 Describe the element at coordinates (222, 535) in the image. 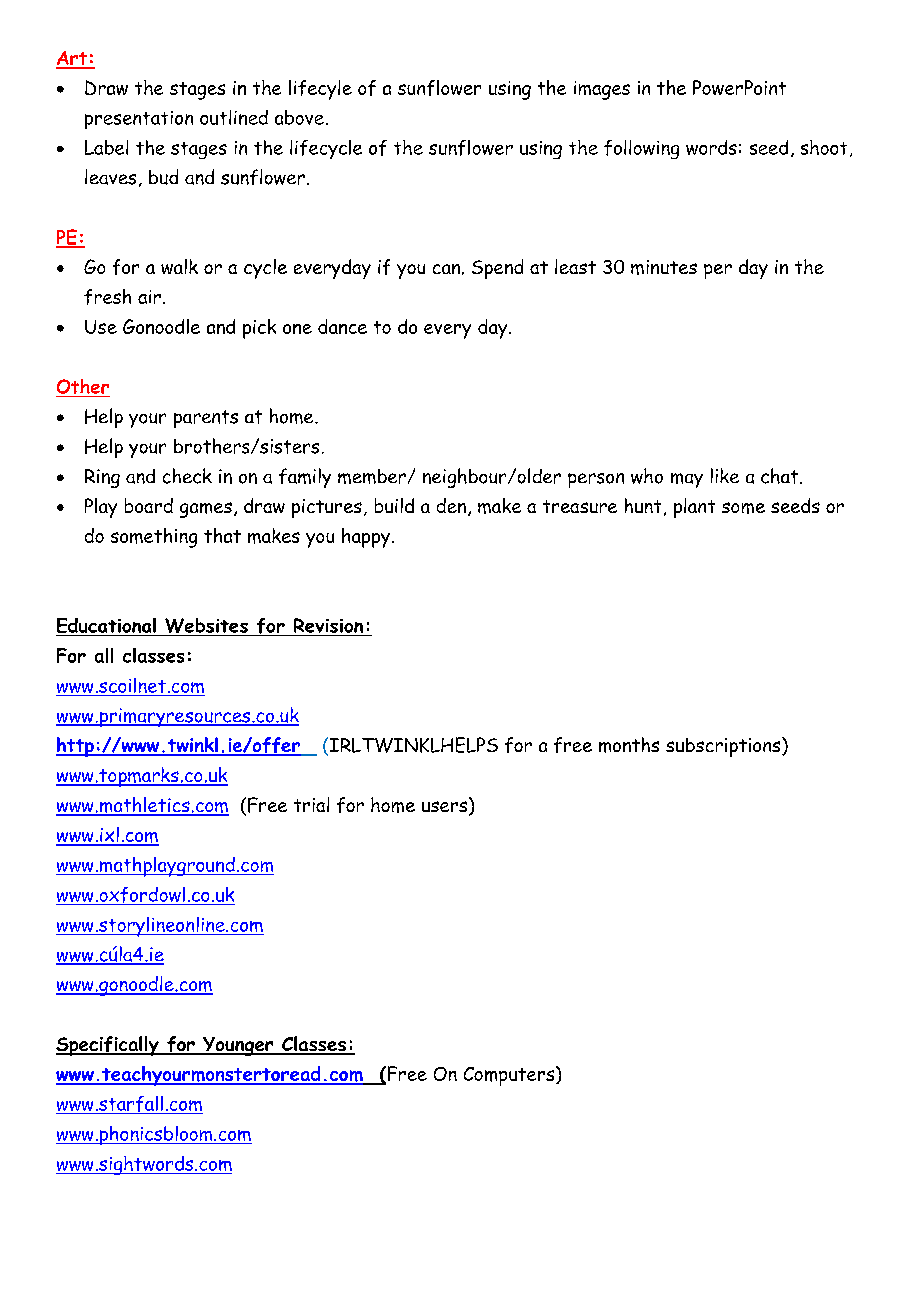

I see `that` at that location.
